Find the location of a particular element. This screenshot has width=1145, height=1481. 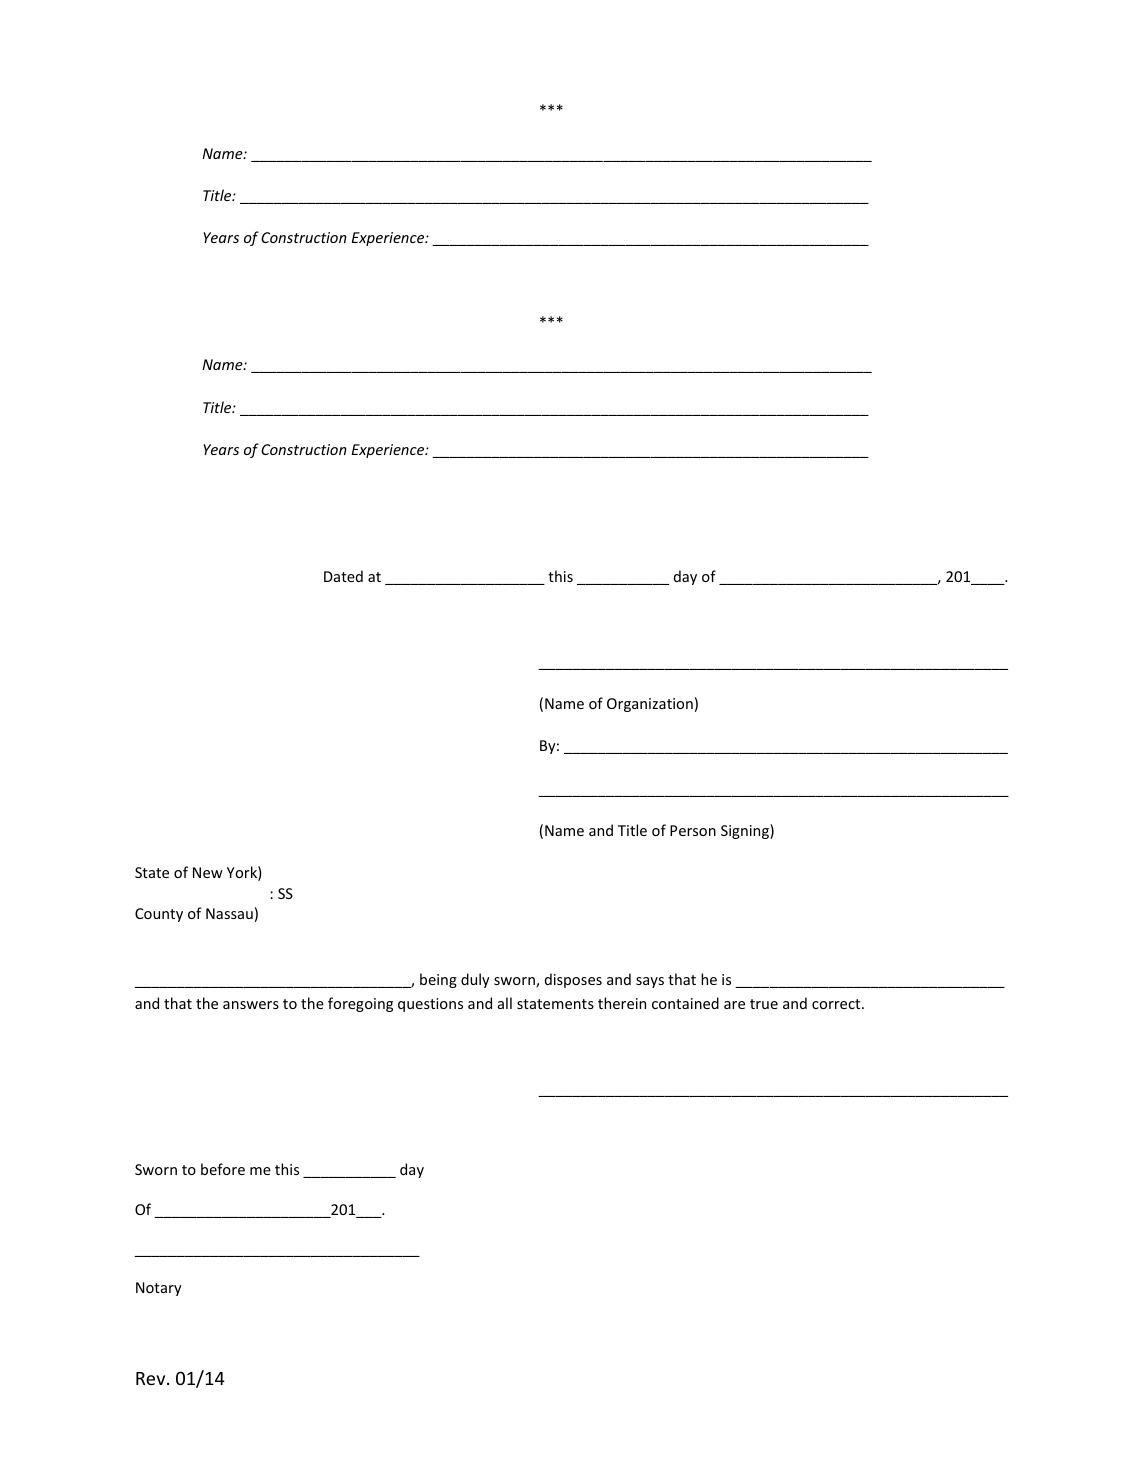

New is located at coordinates (208, 872).
